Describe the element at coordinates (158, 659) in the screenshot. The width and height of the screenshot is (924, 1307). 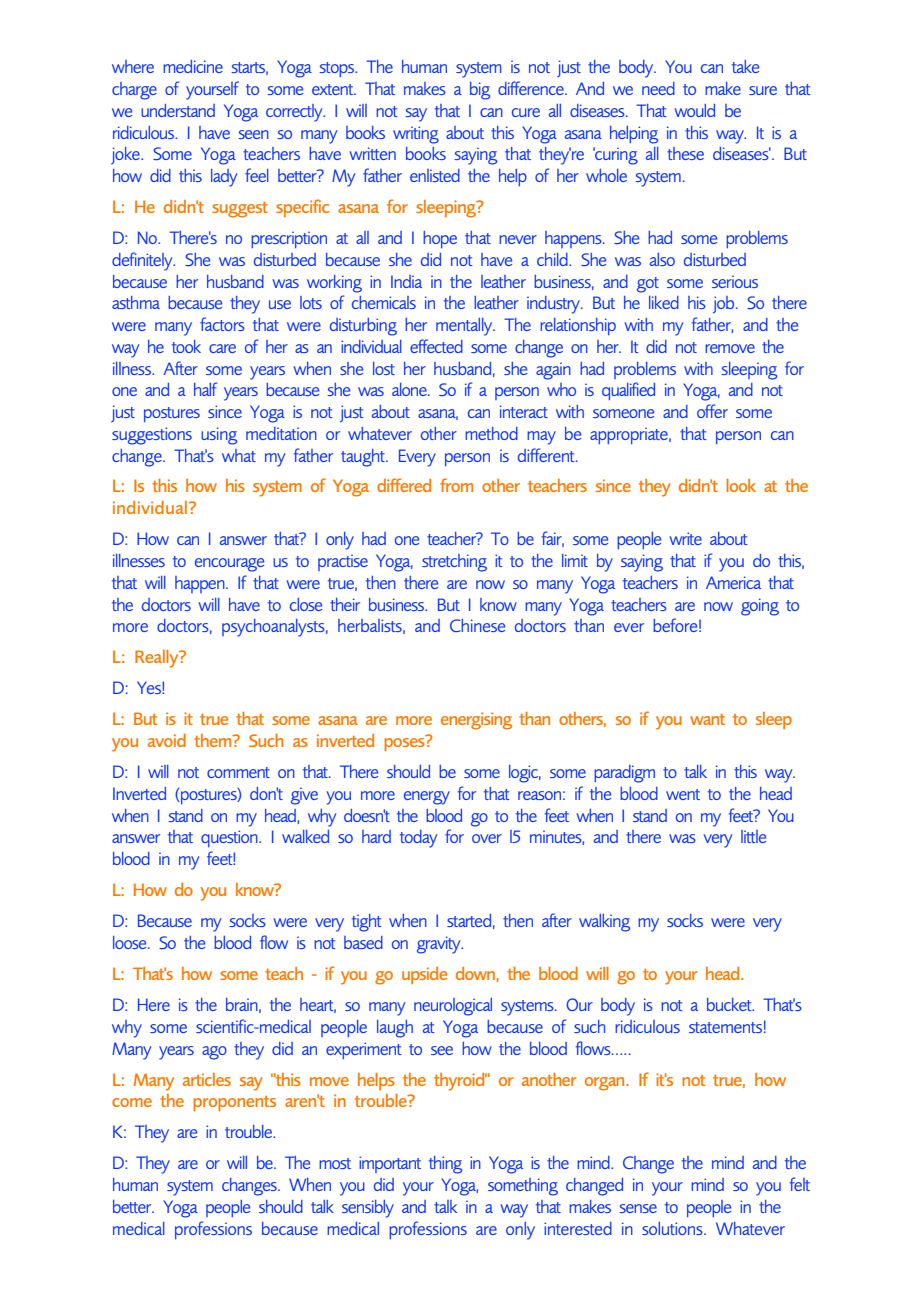
I see `Really` at that location.
